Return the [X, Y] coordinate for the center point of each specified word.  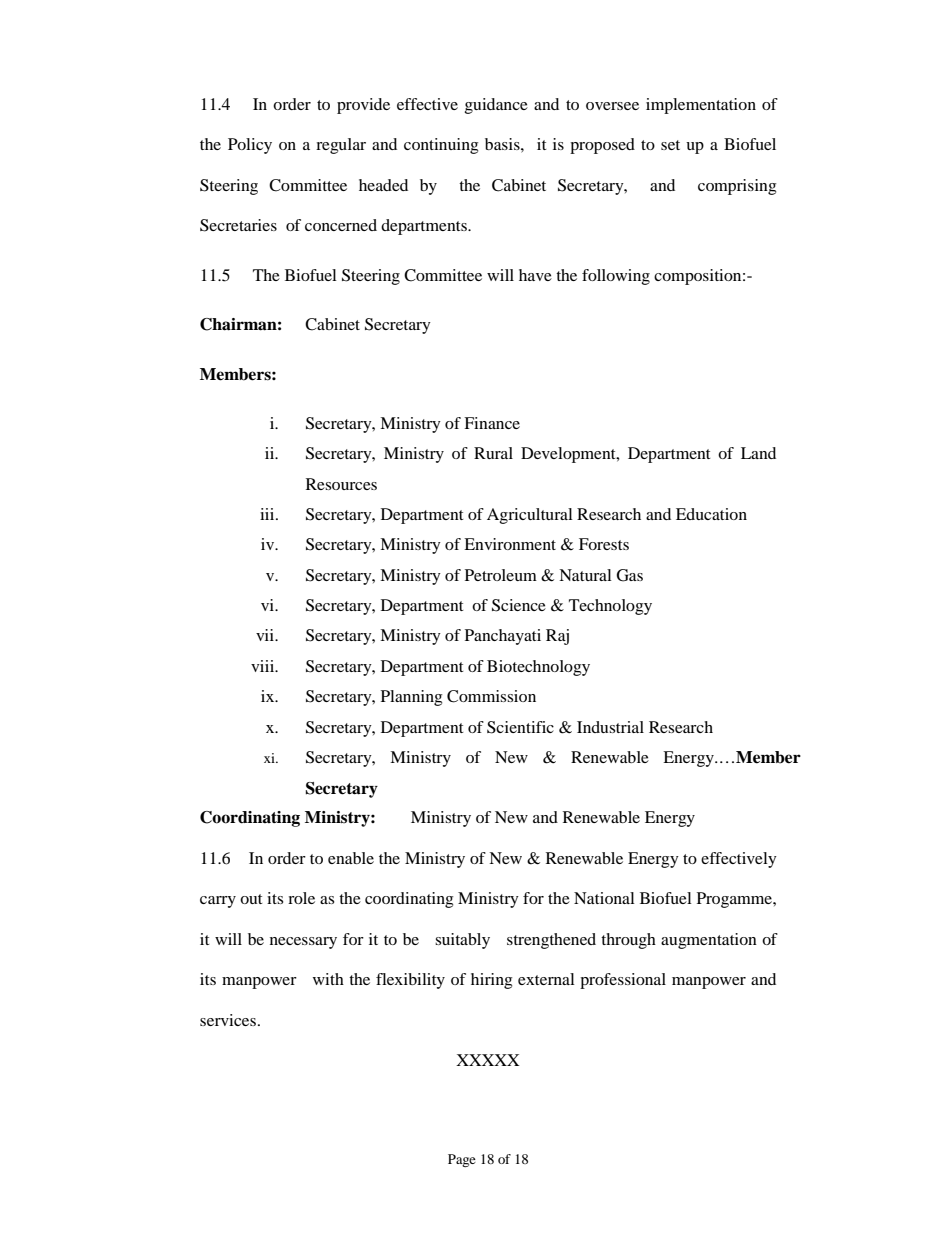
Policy [250, 146]
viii [264, 666]
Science [519, 605]
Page [462, 1160]
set [670, 145]
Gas [630, 575]
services [228, 1020]
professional [623, 981]
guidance [496, 106]
